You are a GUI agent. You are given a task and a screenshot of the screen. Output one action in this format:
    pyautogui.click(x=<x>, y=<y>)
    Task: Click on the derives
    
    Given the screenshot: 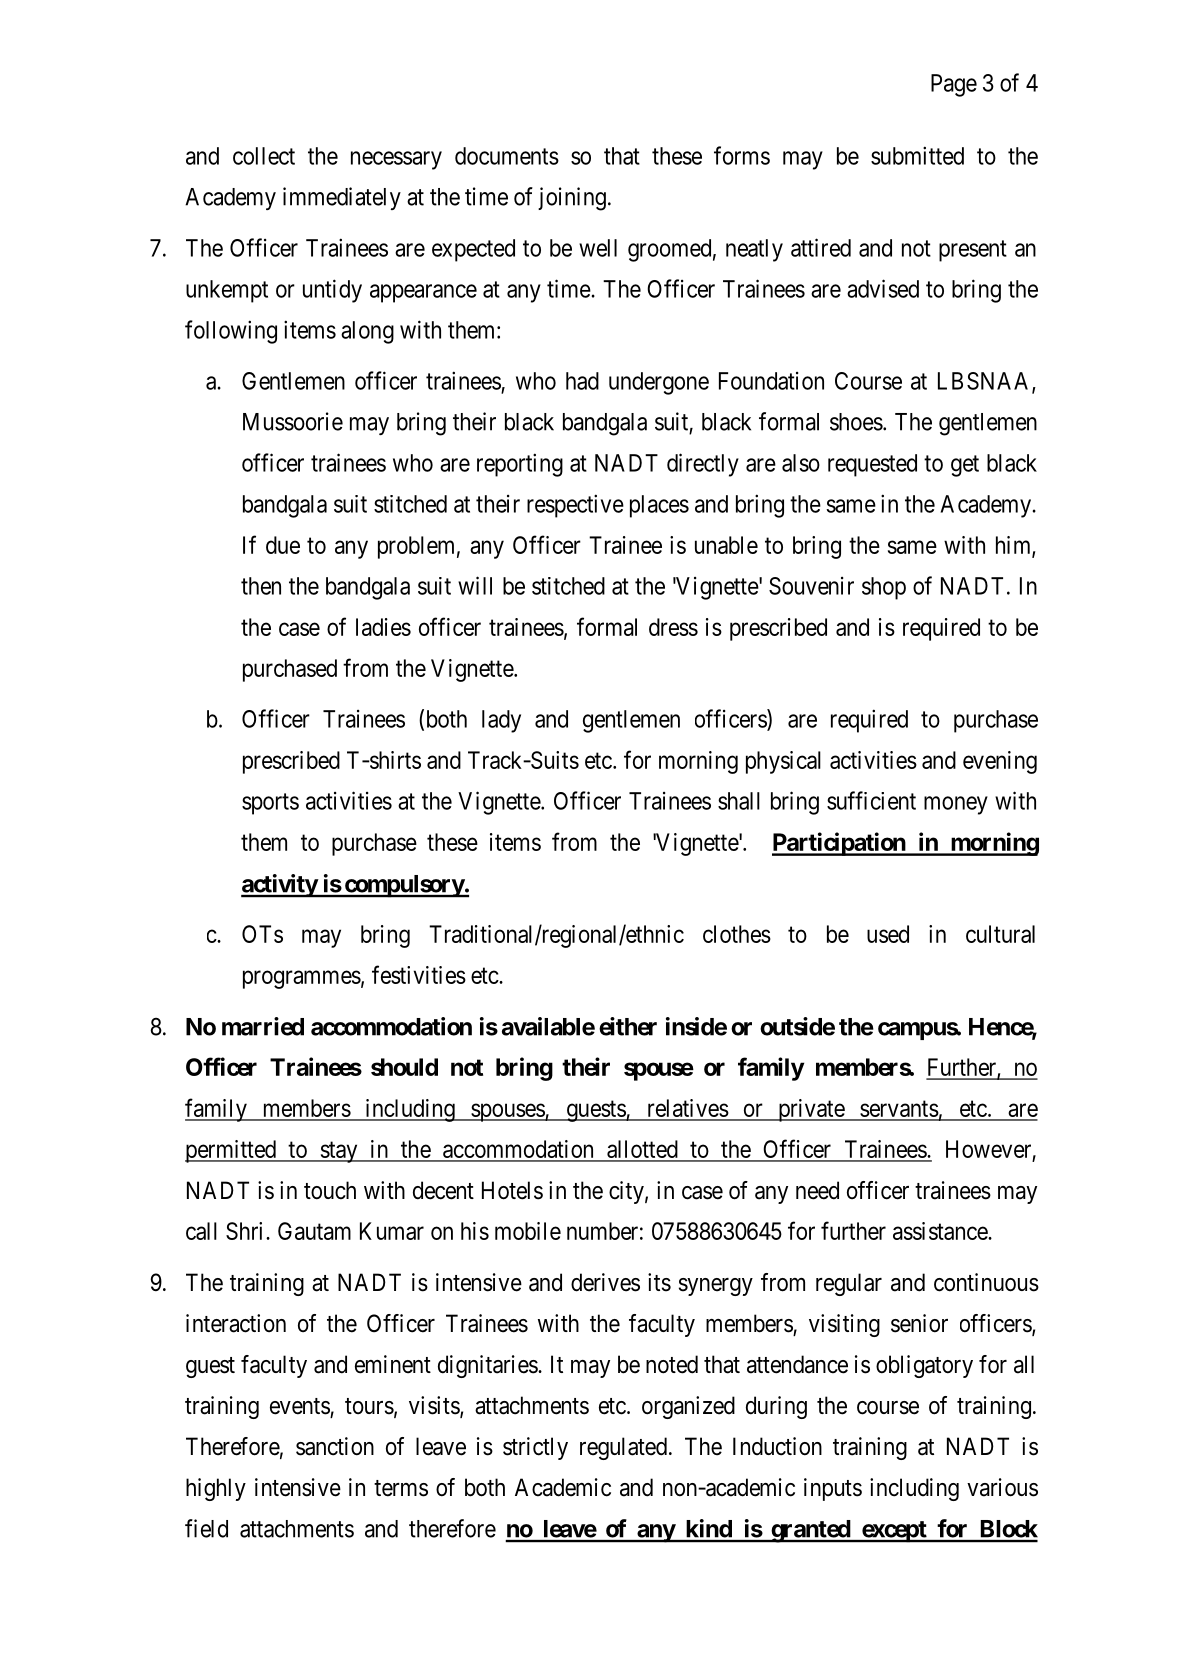 What is the action you would take?
    pyautogui.click(x=605, y=1282)
